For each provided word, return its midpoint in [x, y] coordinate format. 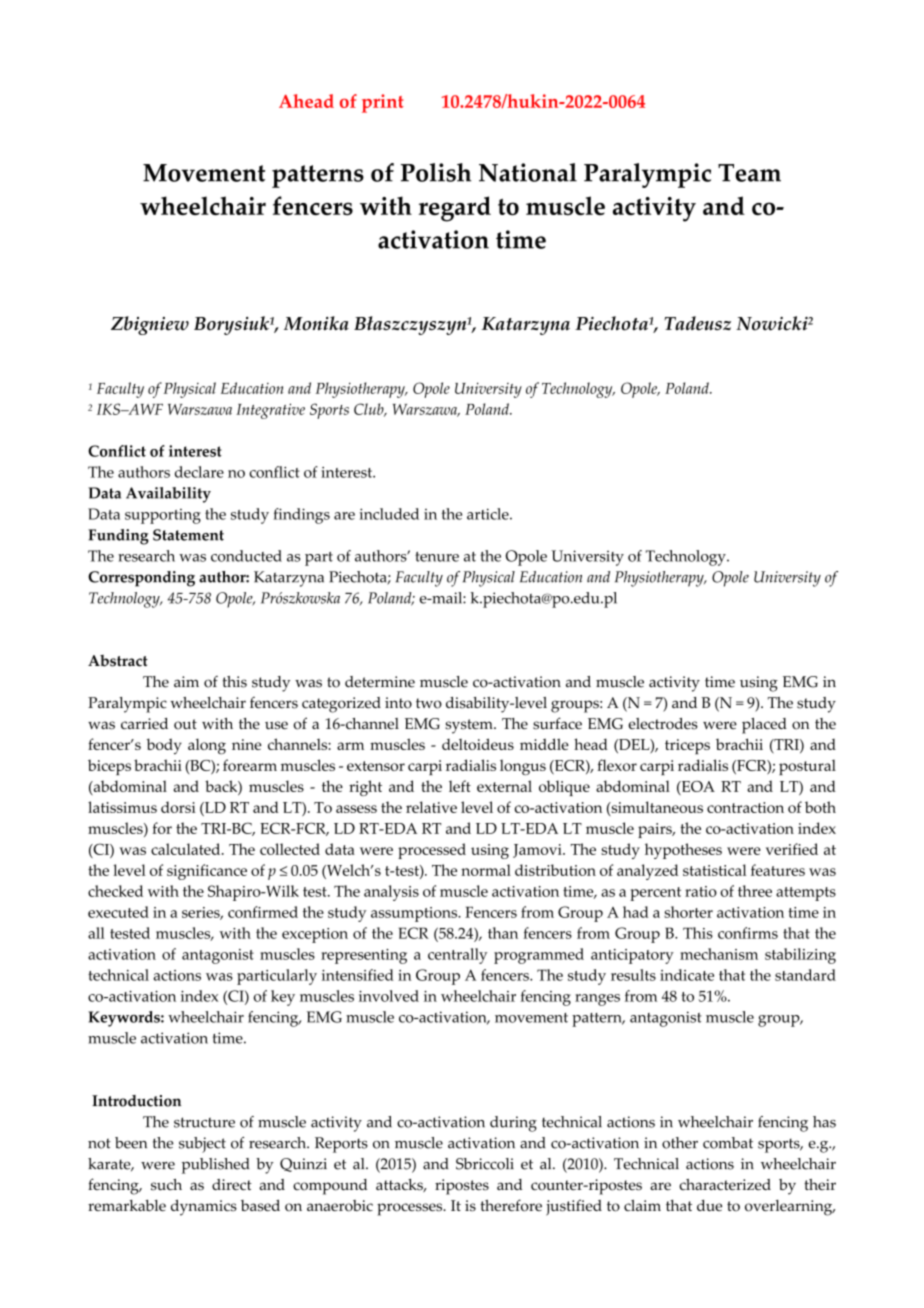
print [383, 103]
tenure [437, 557]
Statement [188, 535]
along [207, 747]
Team [749, 173]
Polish [436, 172]
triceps [687, 747]
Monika [316, 323]
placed [764, 726]
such [166, 1185]
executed [118, 912]
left [460, 786]
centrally [457, 956]
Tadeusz [697, 323]
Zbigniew [150, 325]
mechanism [719, 954]
